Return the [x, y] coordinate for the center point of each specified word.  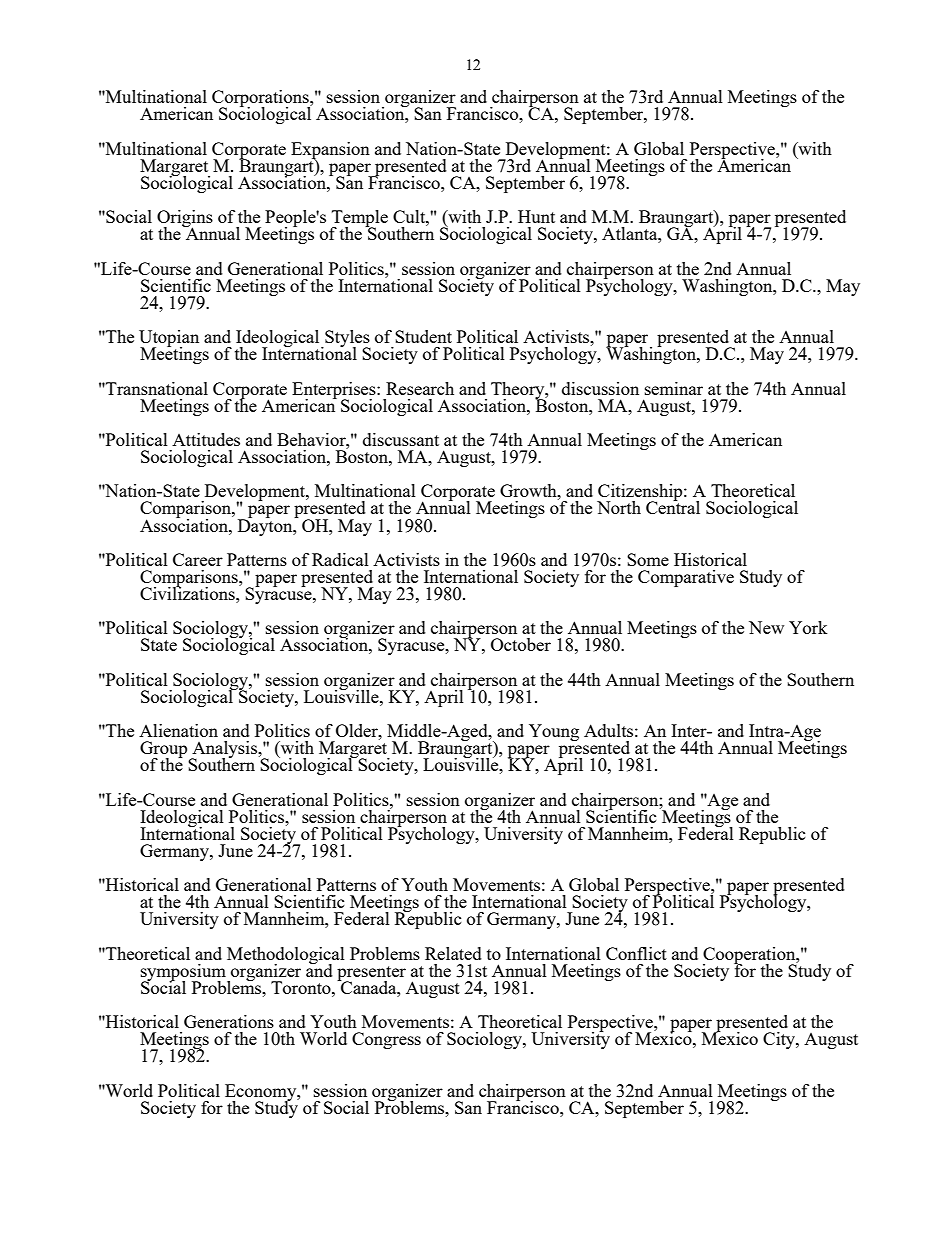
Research [420, 388]
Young [554, 732]
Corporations [261, 100]
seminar [674, 388]
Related [453, 953]
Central [673, 506]
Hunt [536, 216]
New [766, 627]
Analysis [225, 751]
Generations [229, 1021]
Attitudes [206, 439]
